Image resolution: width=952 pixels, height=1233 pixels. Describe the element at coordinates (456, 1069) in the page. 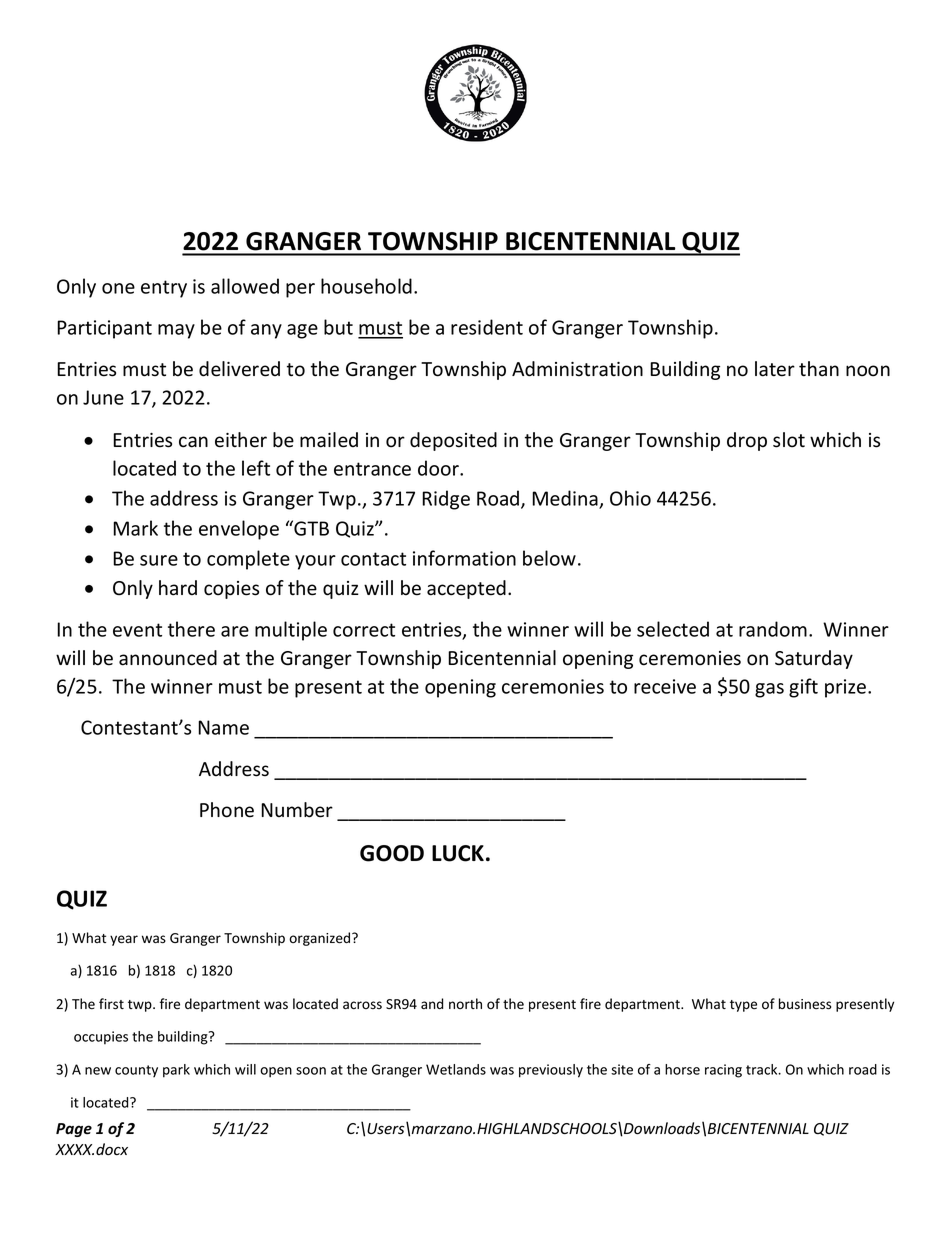

I see `Wetlands` at that location.
